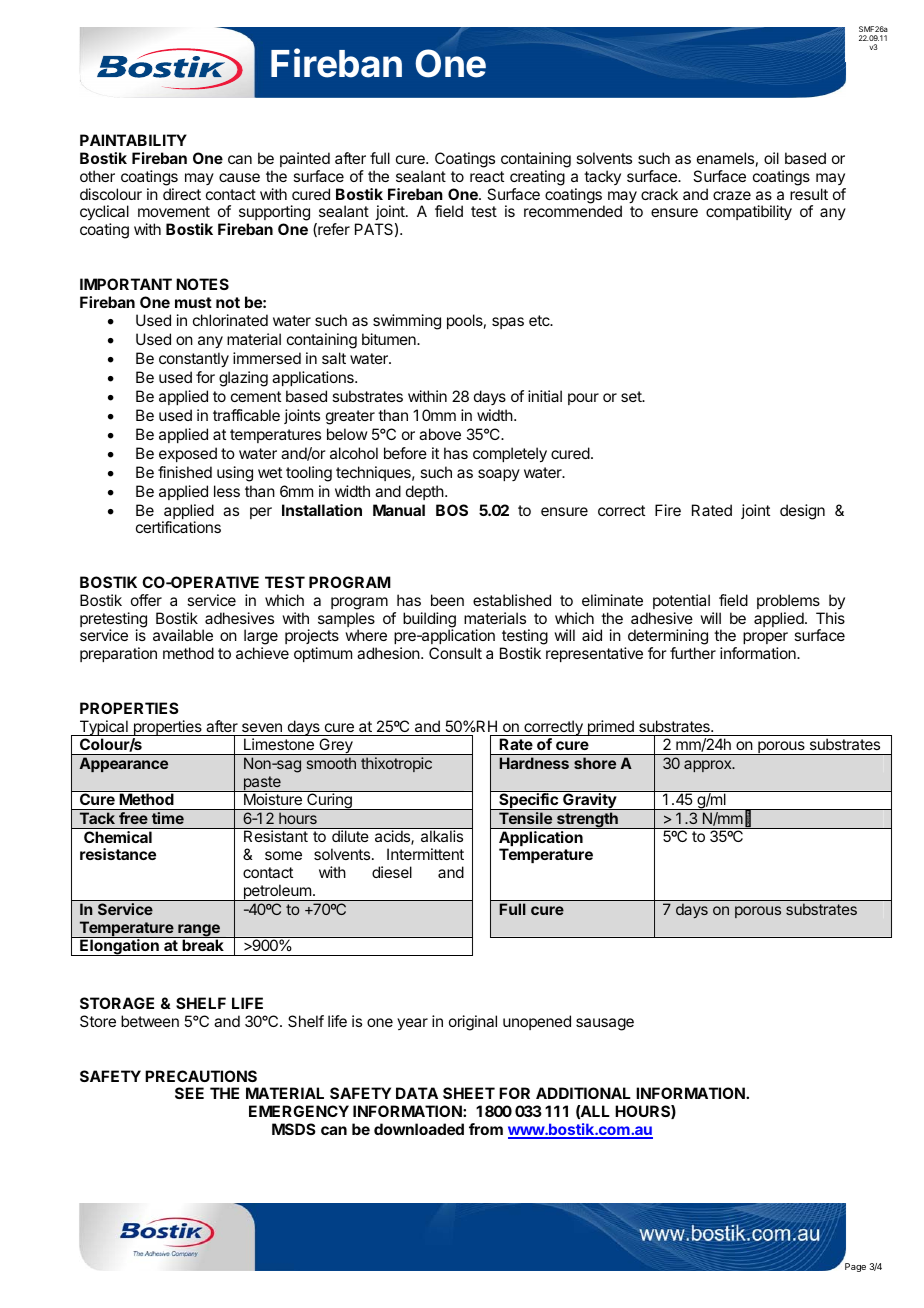 This document has width=924, height=1308. I want to click on react, so click(487, 176).
